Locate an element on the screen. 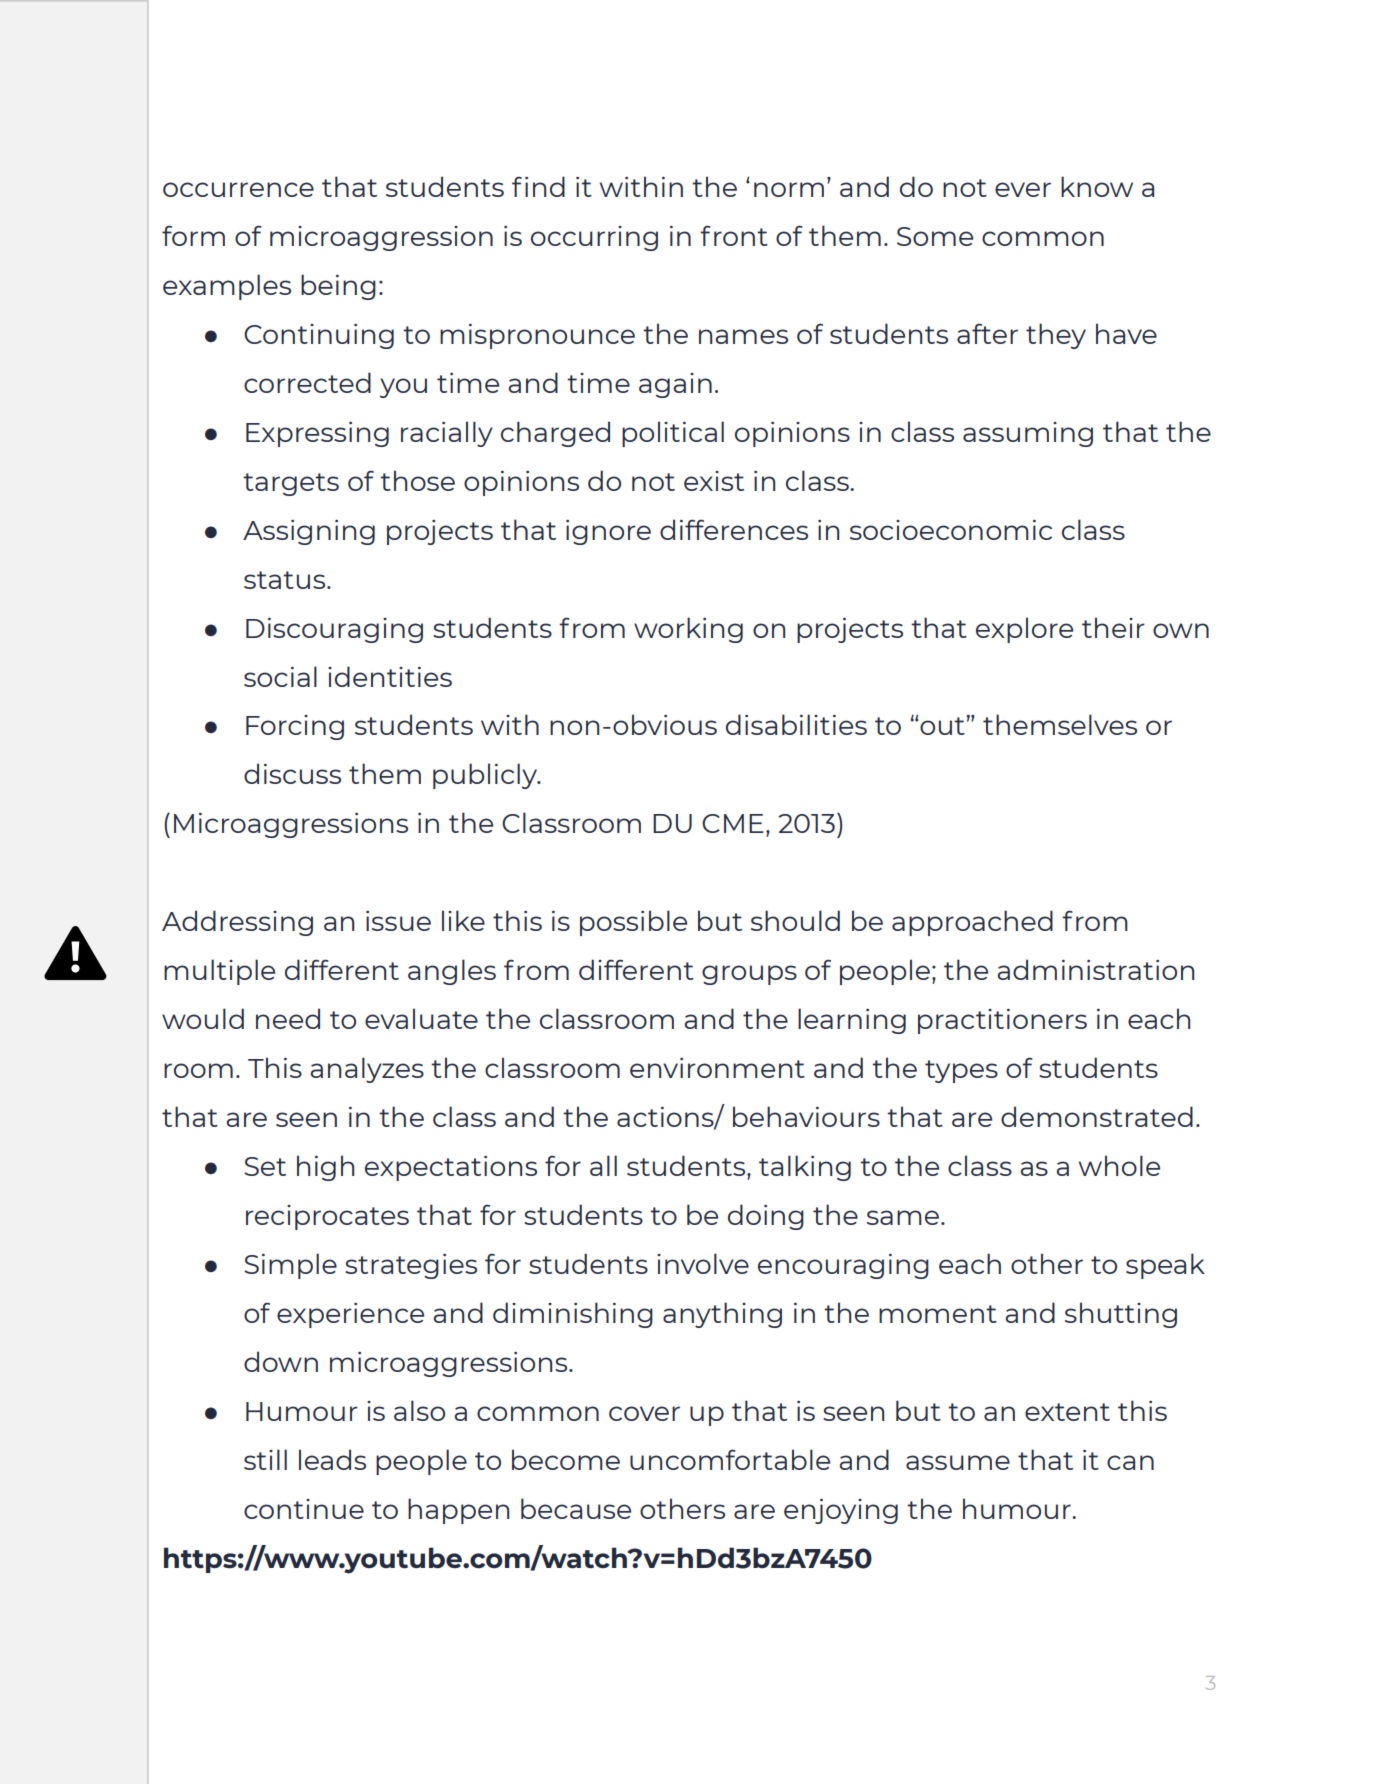 This screenshot has height=1784, width=1379. occurrence is located at coordinates (238, 189).
